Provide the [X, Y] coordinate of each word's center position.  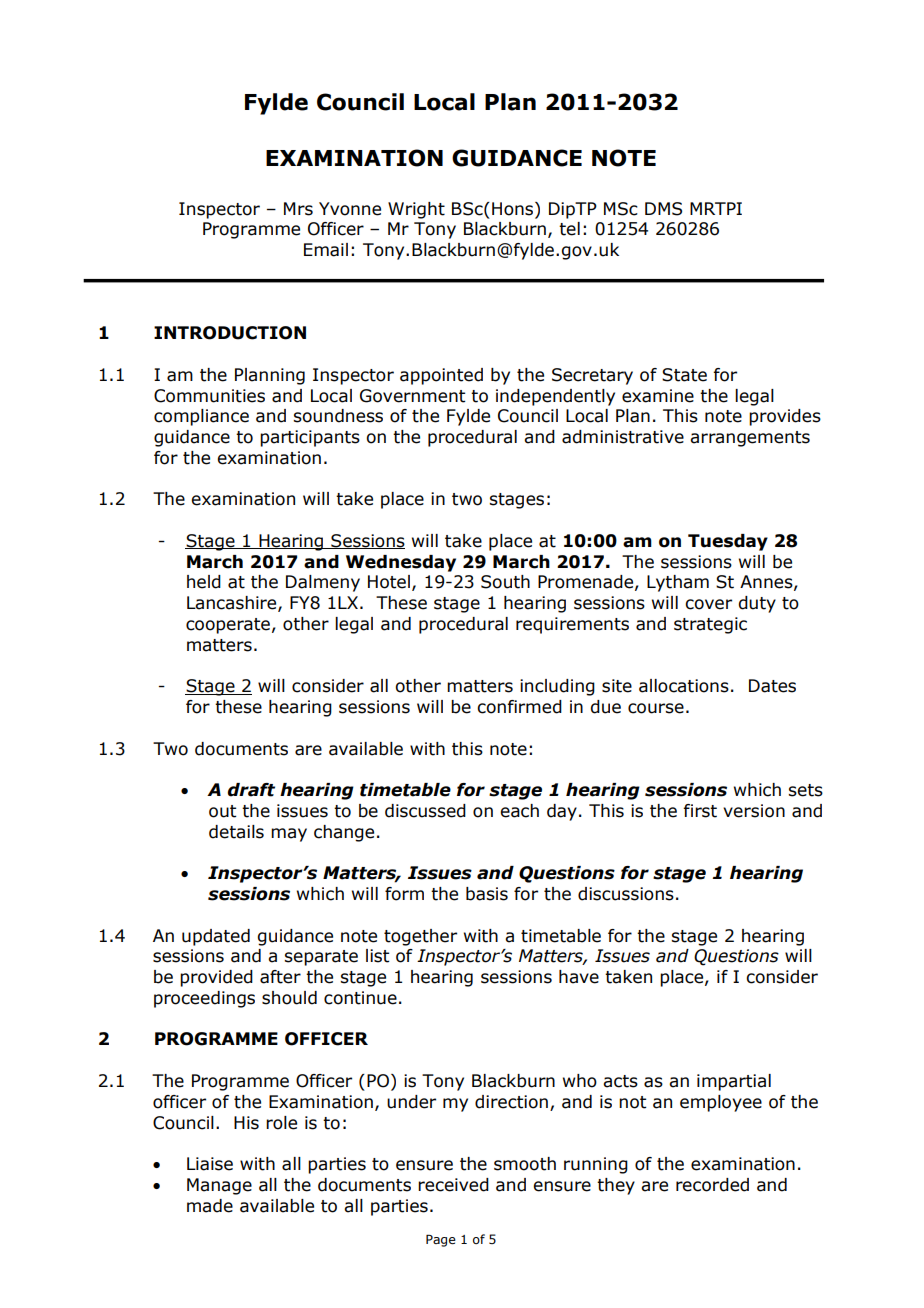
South [505, 582]
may [289, 835]
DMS [663, 209]
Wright [416, 210]
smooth [525, 1164]
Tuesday [728, 542]
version [754, 811]
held [204, 582]
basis [487, 894]
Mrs [298, 209]
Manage [219, 1186]
